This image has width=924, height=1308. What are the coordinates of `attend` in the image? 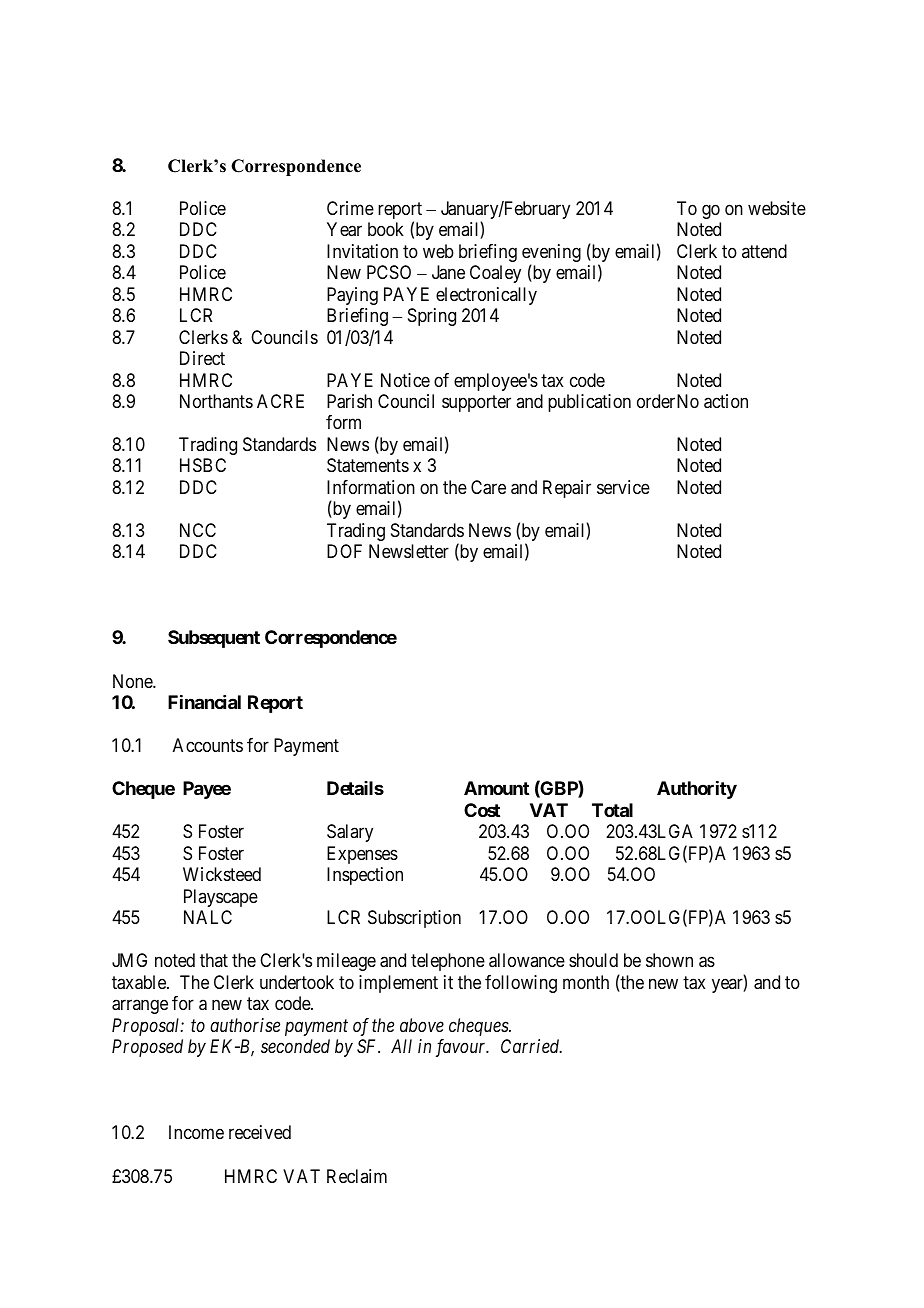 It's located at (764, 251).
